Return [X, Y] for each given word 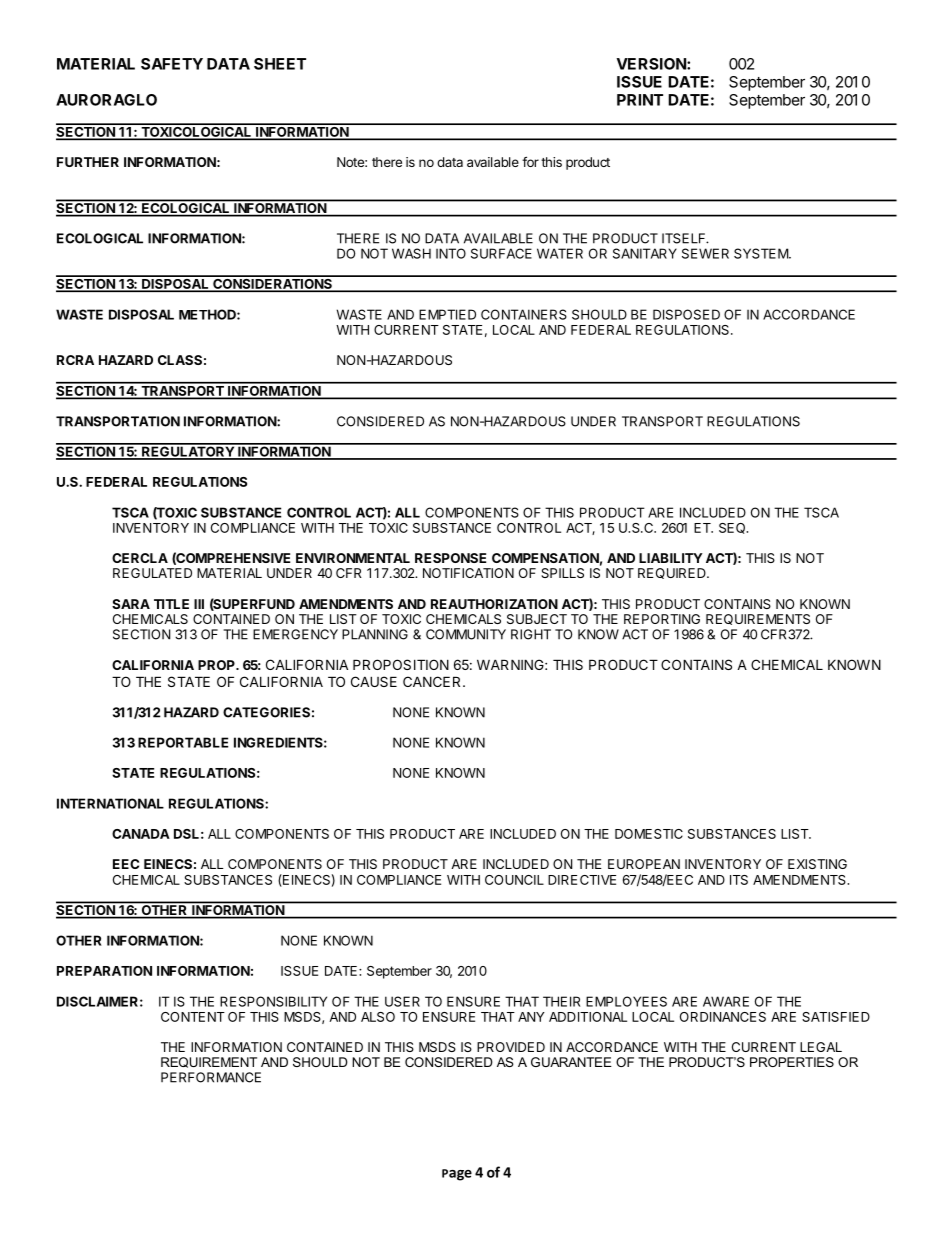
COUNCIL [514, 880]
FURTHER [88, 162]
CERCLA [140, 558]
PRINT [640, 100]
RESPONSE [450, 558]
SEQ [733, 528]
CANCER [433, 681]
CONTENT [193, 1017]
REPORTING [662, 619]
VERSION [652, 64]
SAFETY [172, 64]
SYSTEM [762, 253]
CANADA [141, 834]
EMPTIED [447, 314]
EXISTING [817, 864]
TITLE [171, 604]
